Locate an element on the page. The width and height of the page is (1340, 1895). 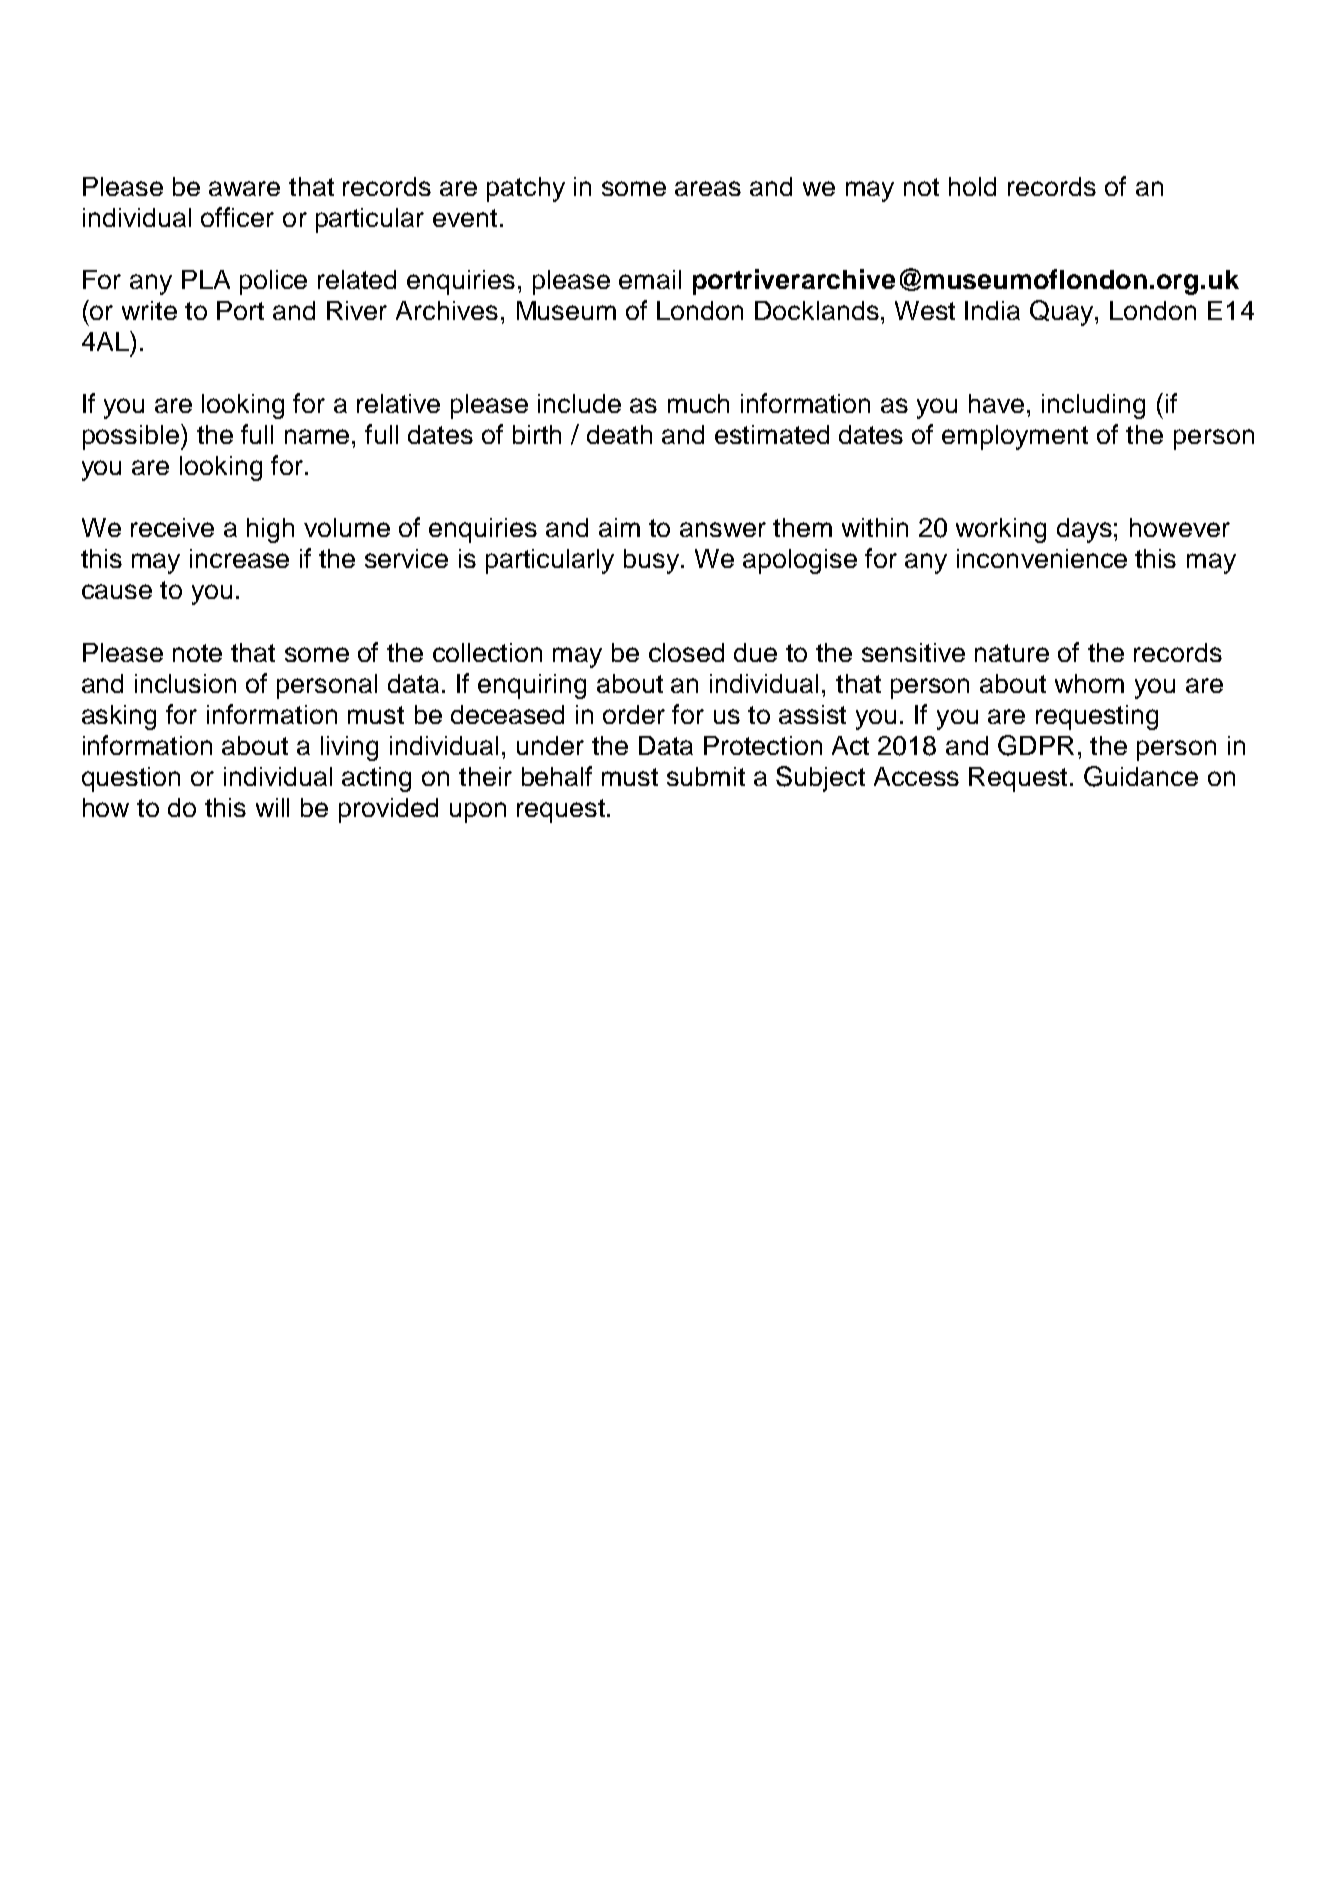
hold is located at coordinates (972, 186).
